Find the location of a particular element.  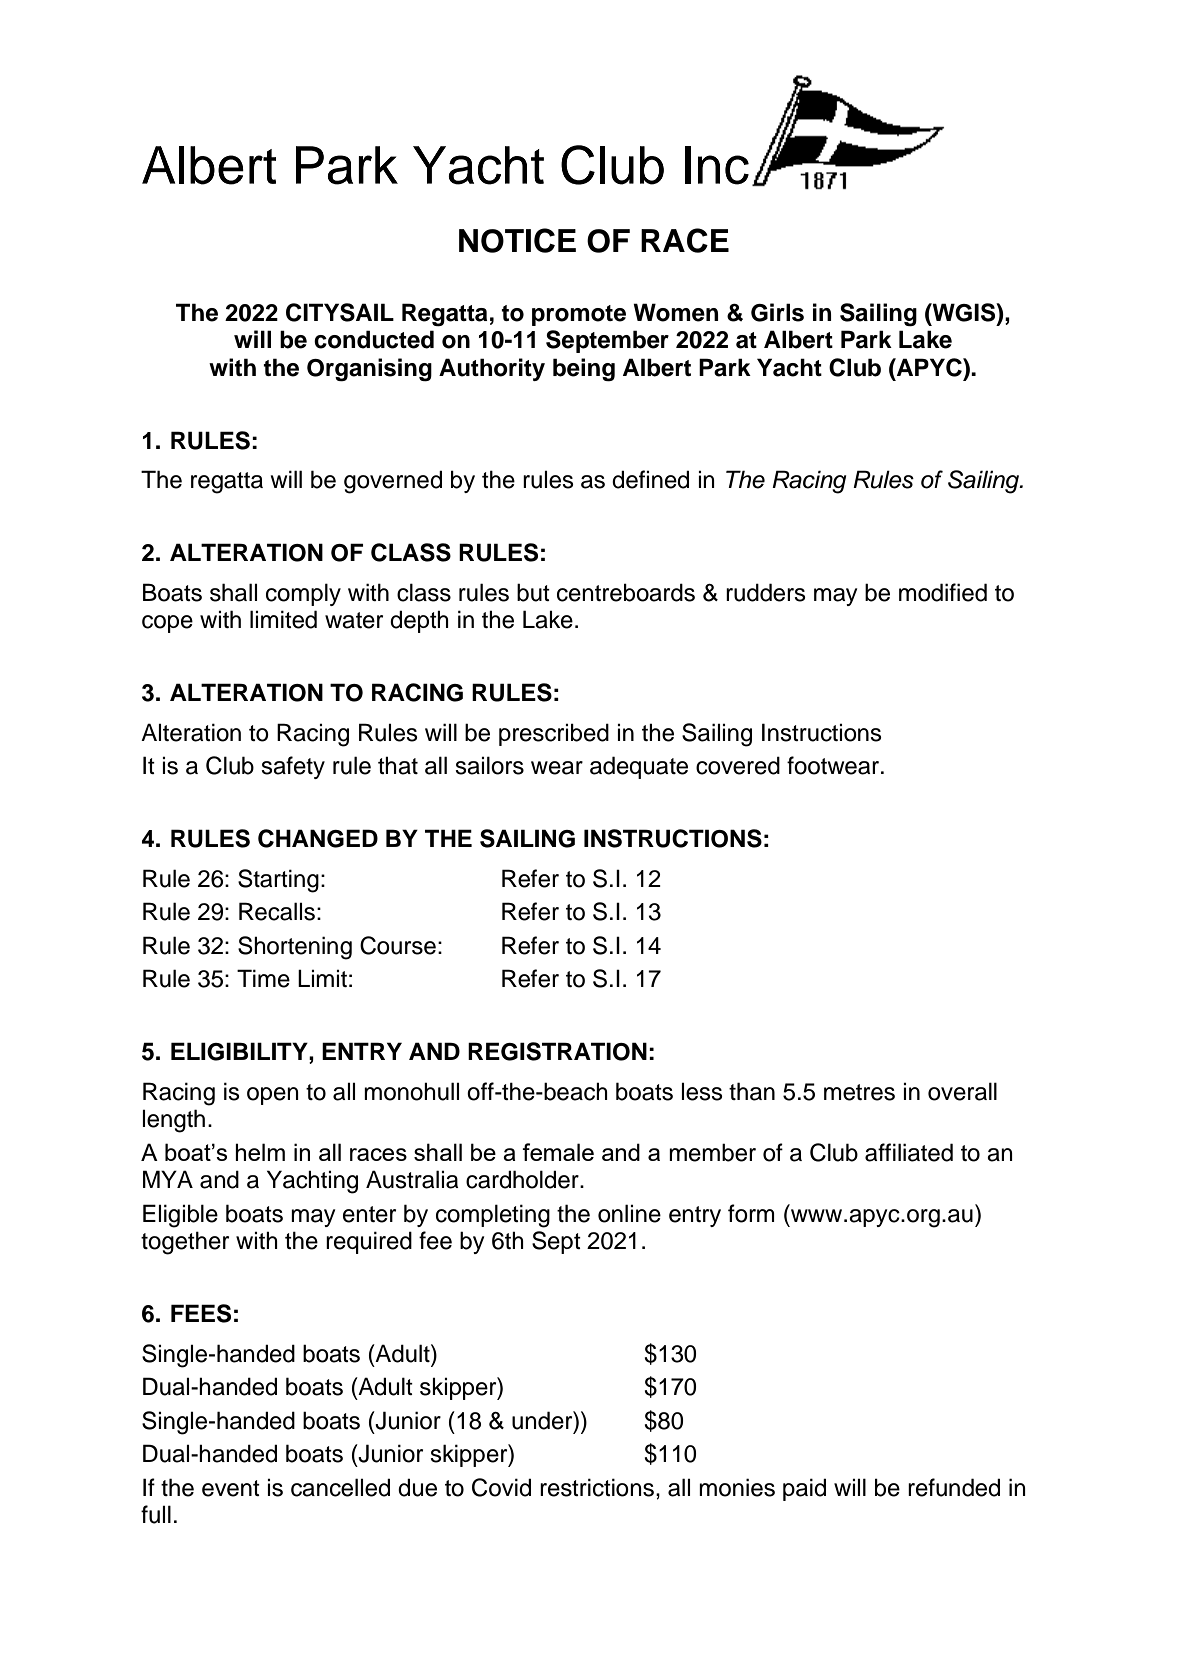

sailors is located at coordinates (489, 765).
